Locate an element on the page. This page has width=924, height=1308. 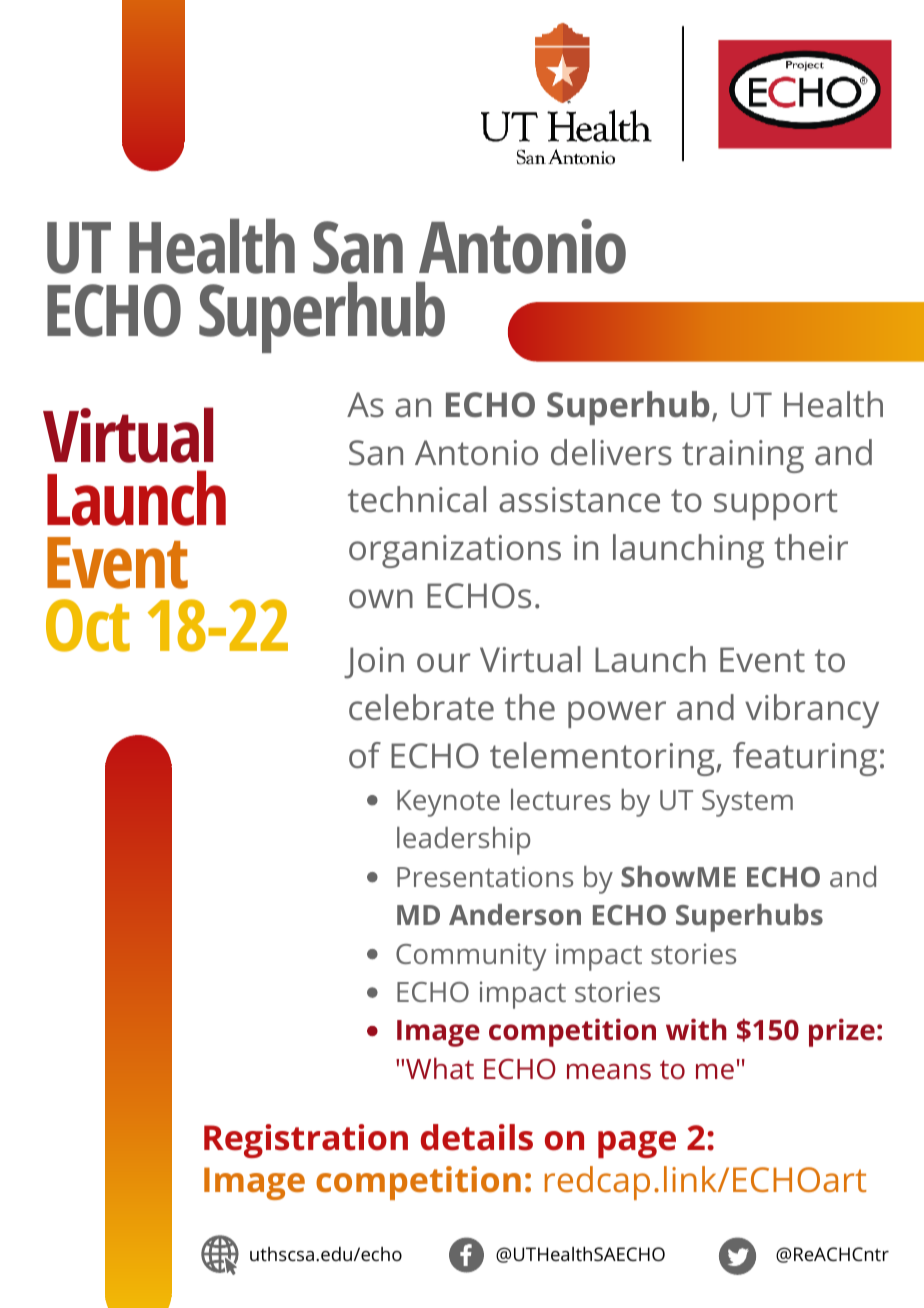
training is located at coordinates (743, 456).
